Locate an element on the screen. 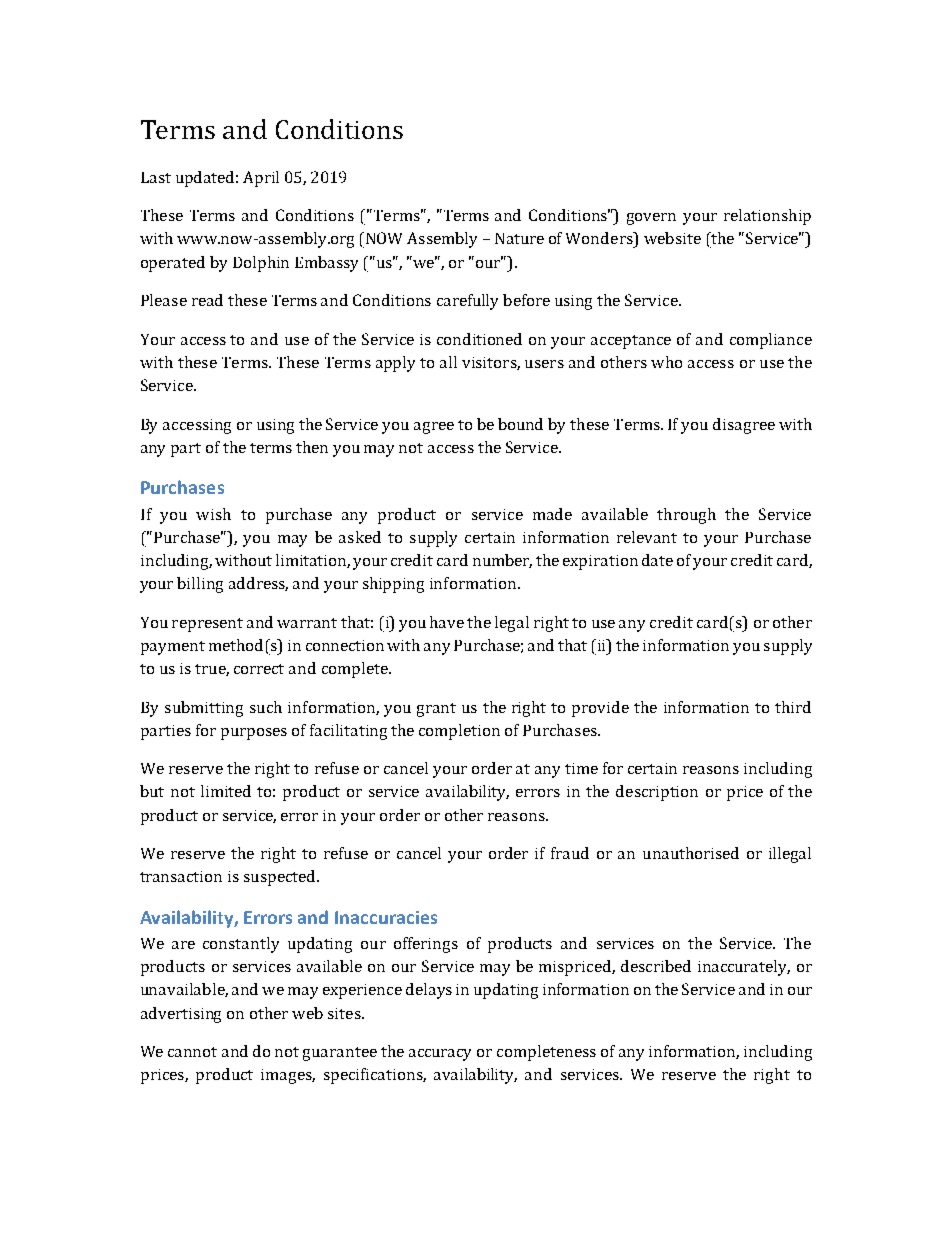 The image size is (952, 1233). relationship is located at coordinates (767, 217).
